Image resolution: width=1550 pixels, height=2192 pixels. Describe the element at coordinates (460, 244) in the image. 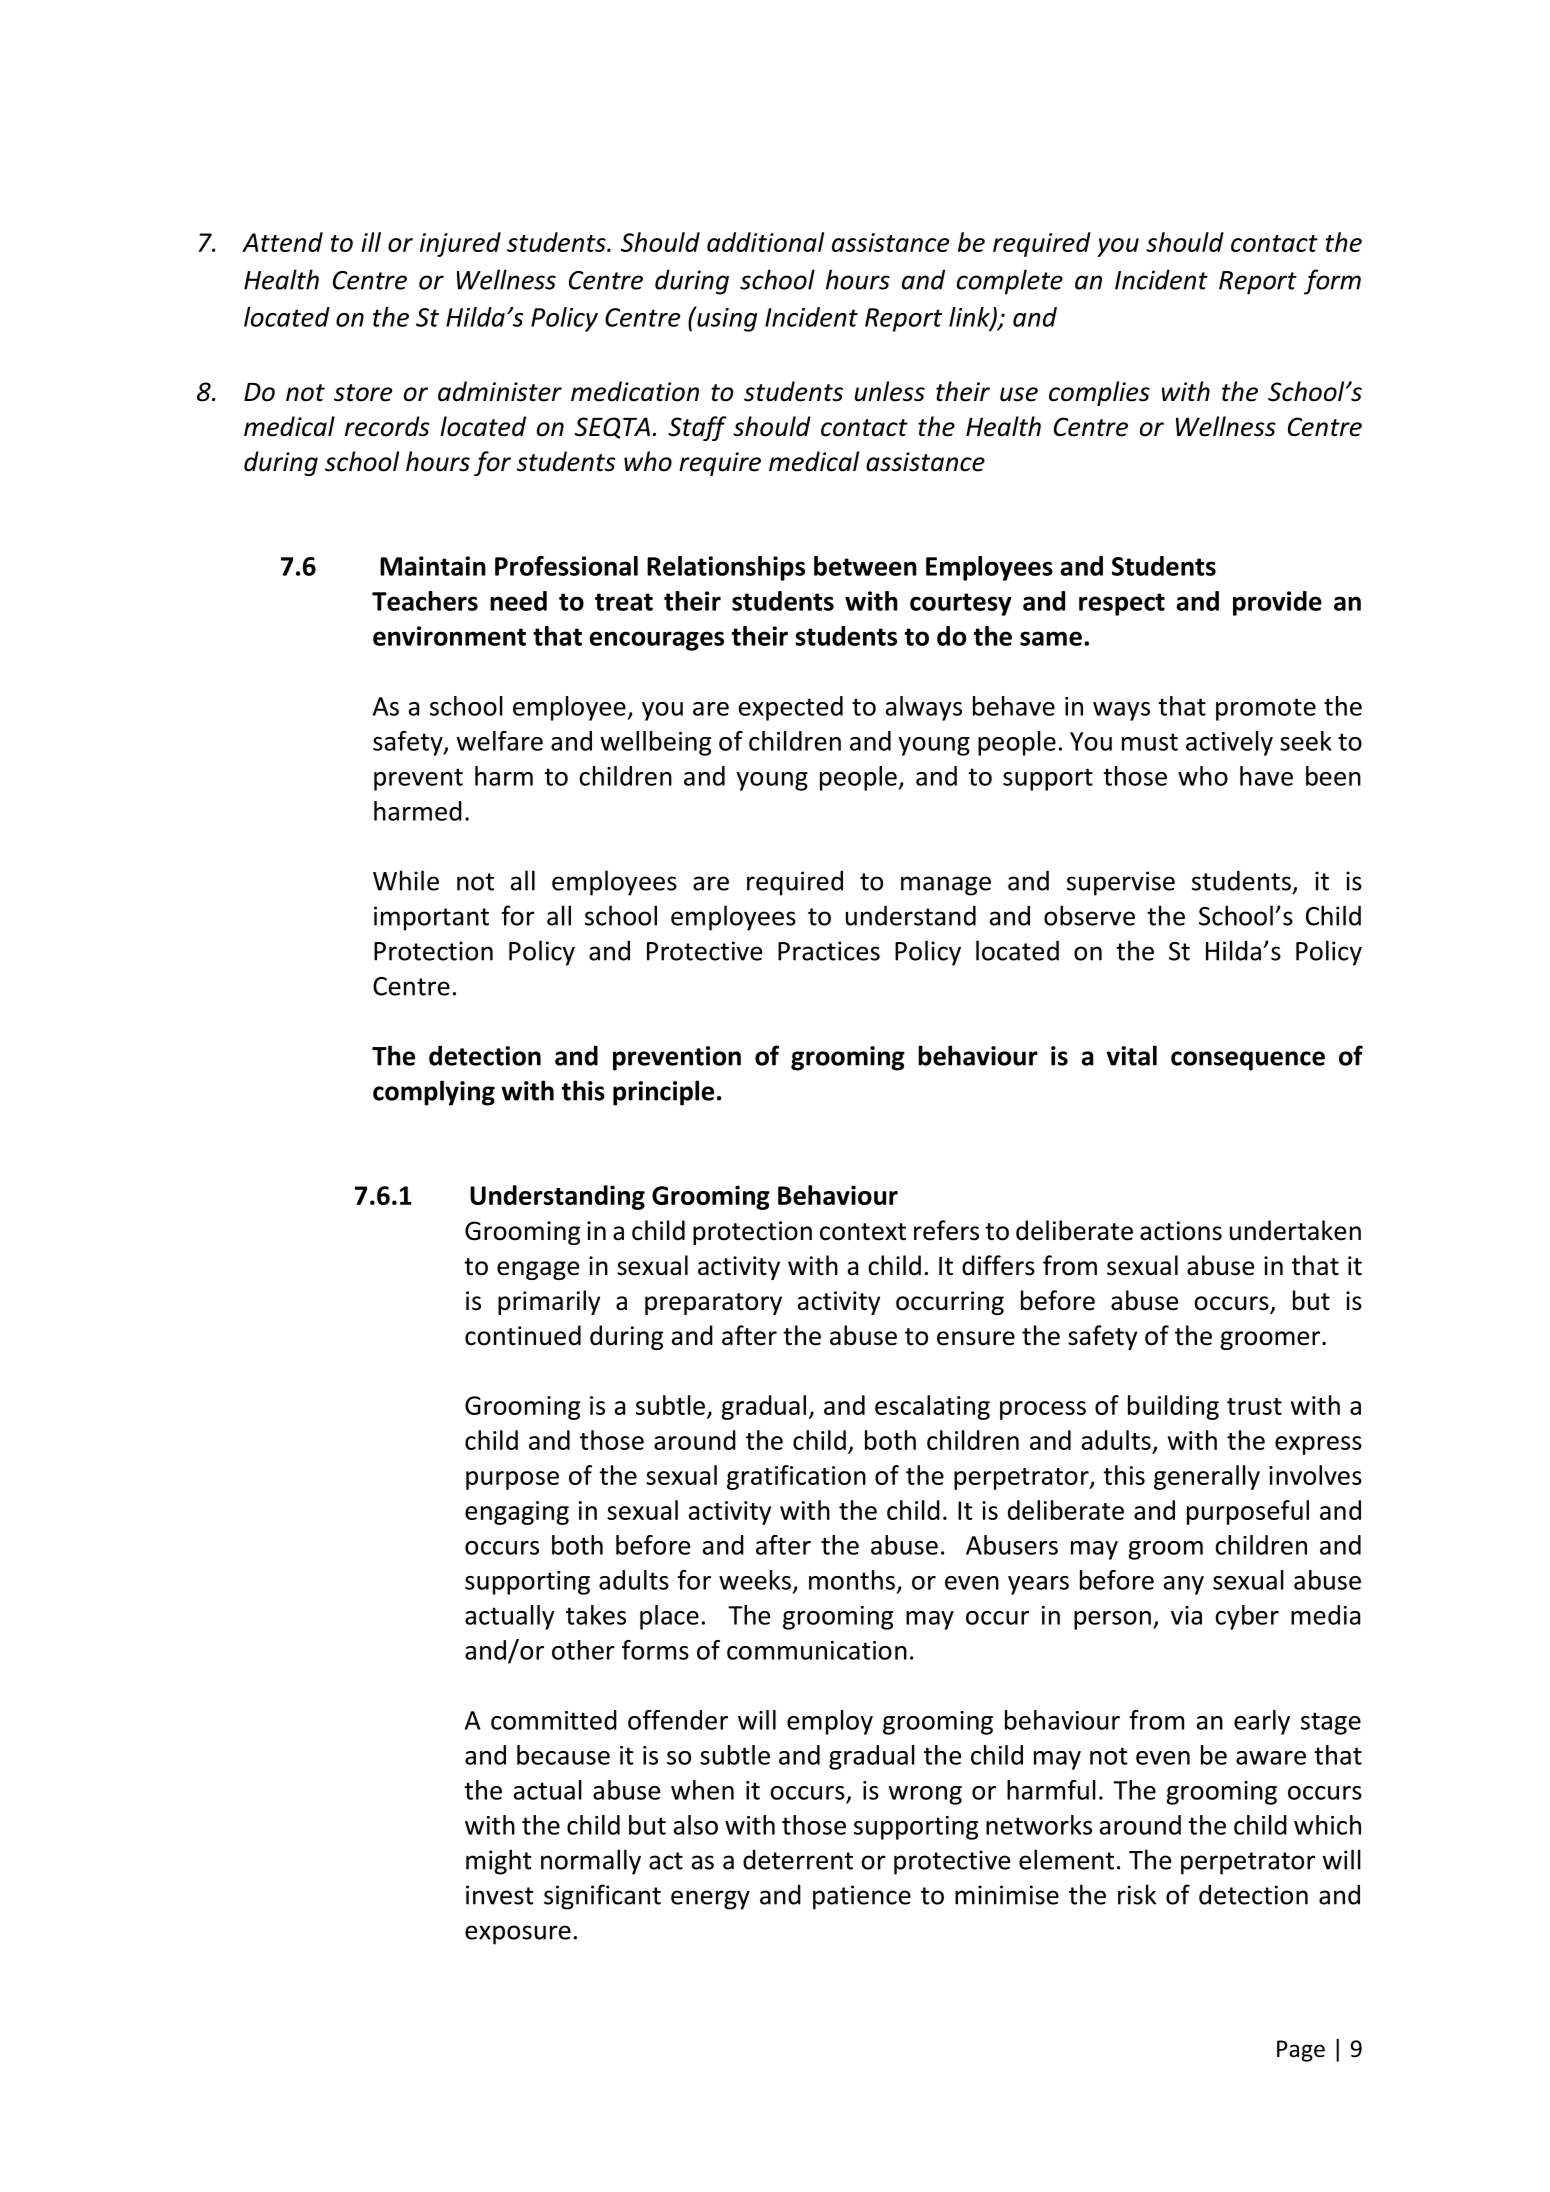

I see `injured` at that location.
